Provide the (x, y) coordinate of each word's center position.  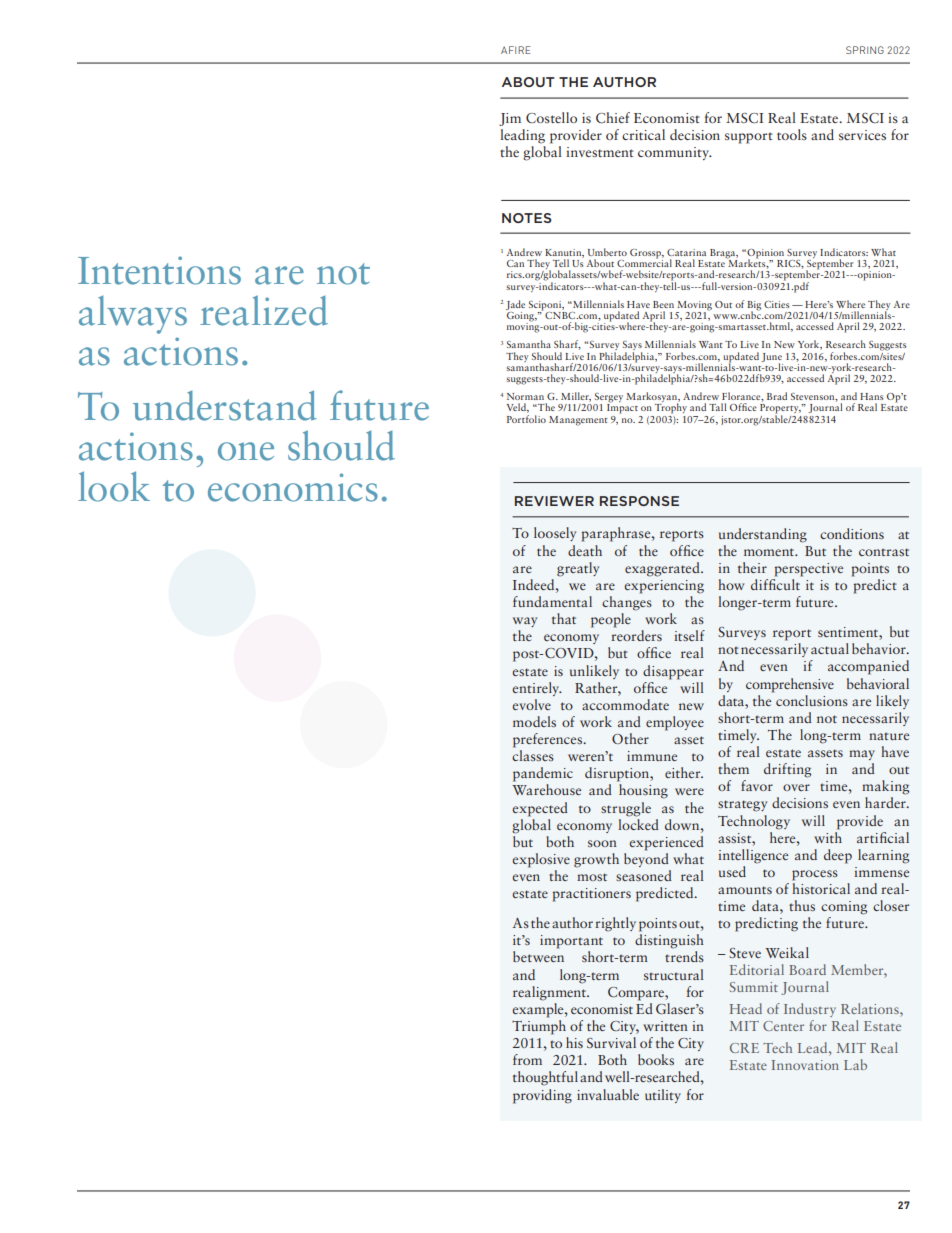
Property (780, 410)
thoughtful (545, 1078)
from (527, 1059)
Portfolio (526, 417)
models (534, 721)
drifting (787, 770)
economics (293, 487)
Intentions (159, 270)
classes (533, 755)
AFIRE (515, 50)
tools (792, 134)
